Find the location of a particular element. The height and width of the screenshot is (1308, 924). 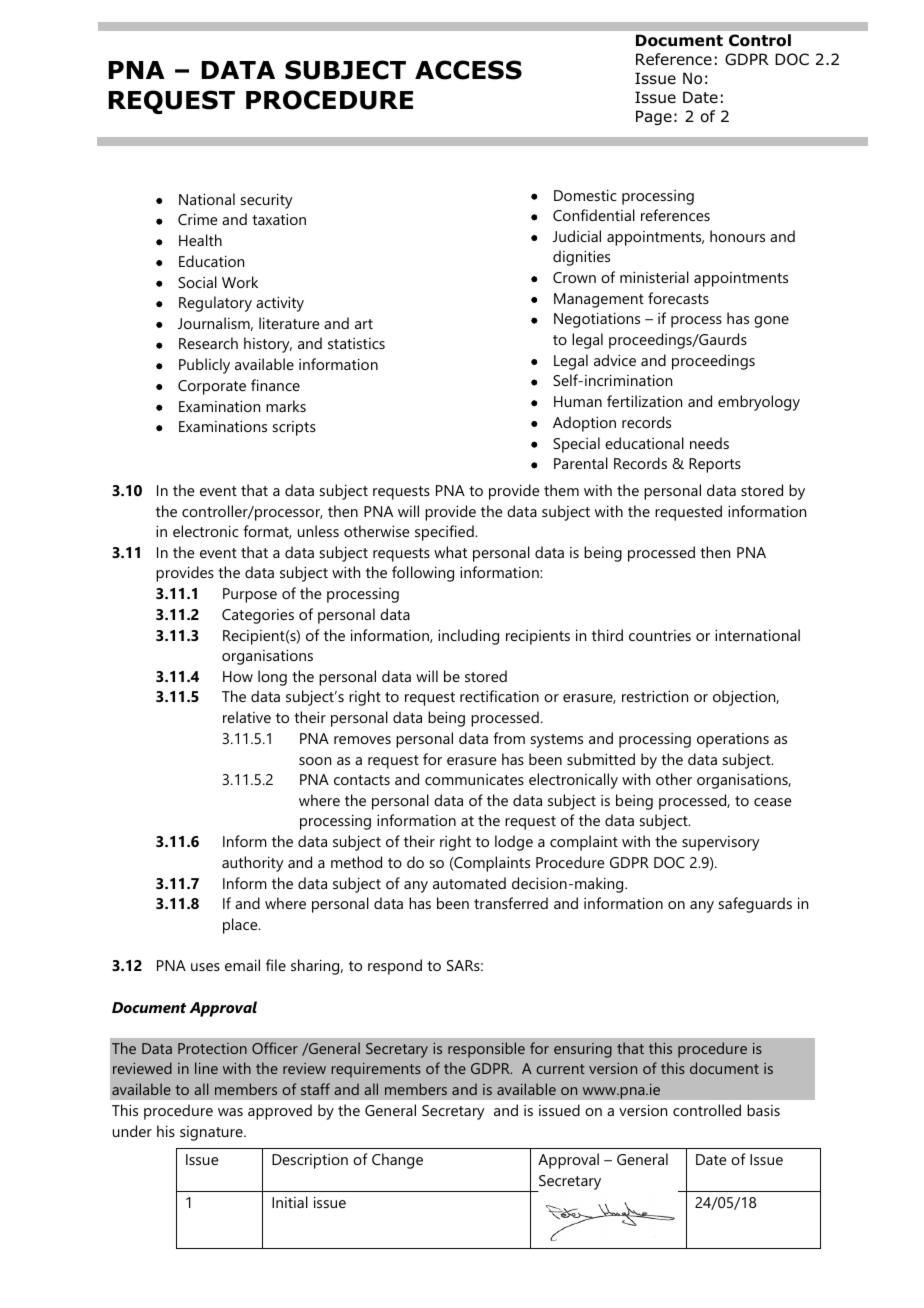

specified is located at coordinates (445, 533).
